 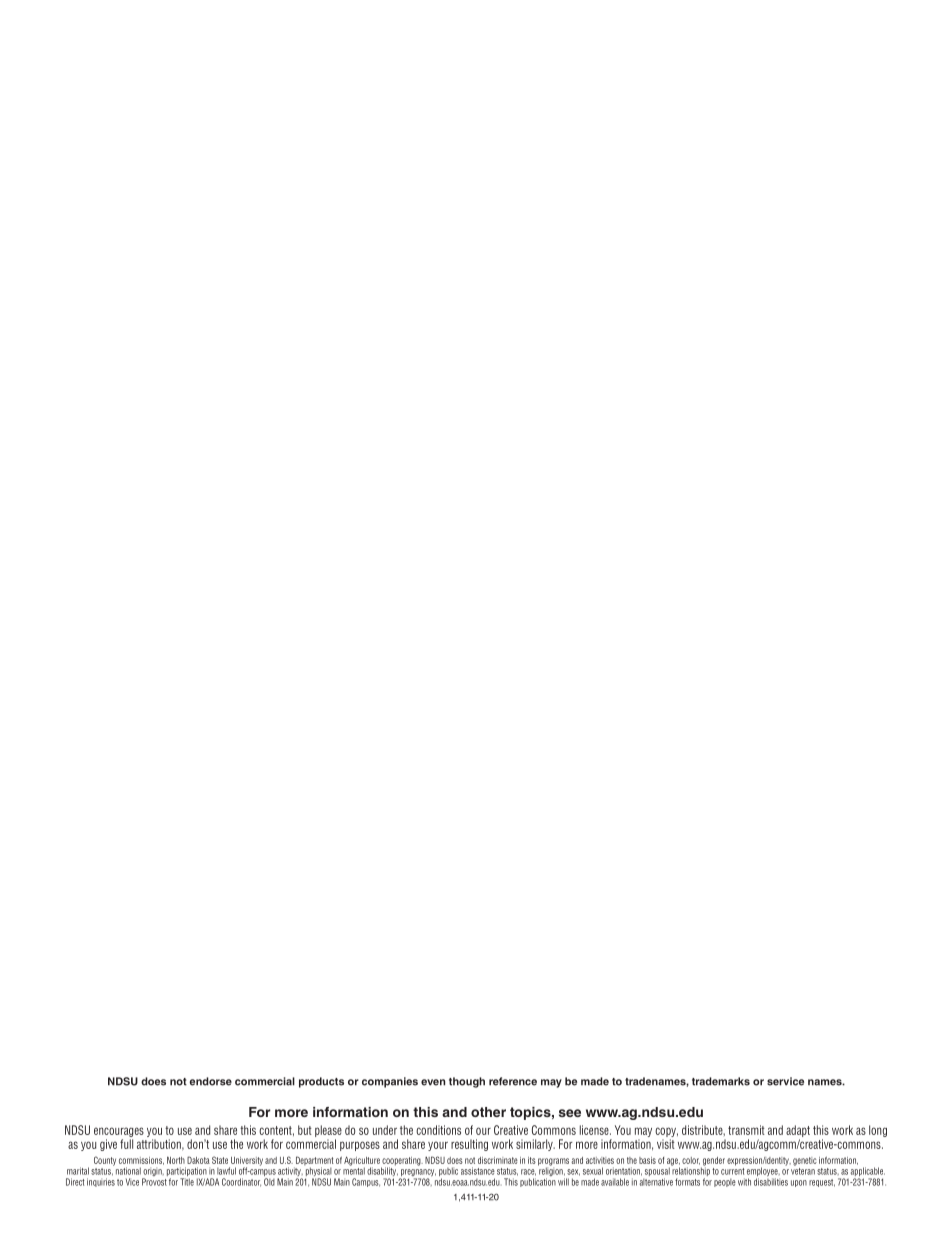 What do you see at coordinates (119, 1133) in the image?
I see `encourages` at bounding box center [119, 1133].
